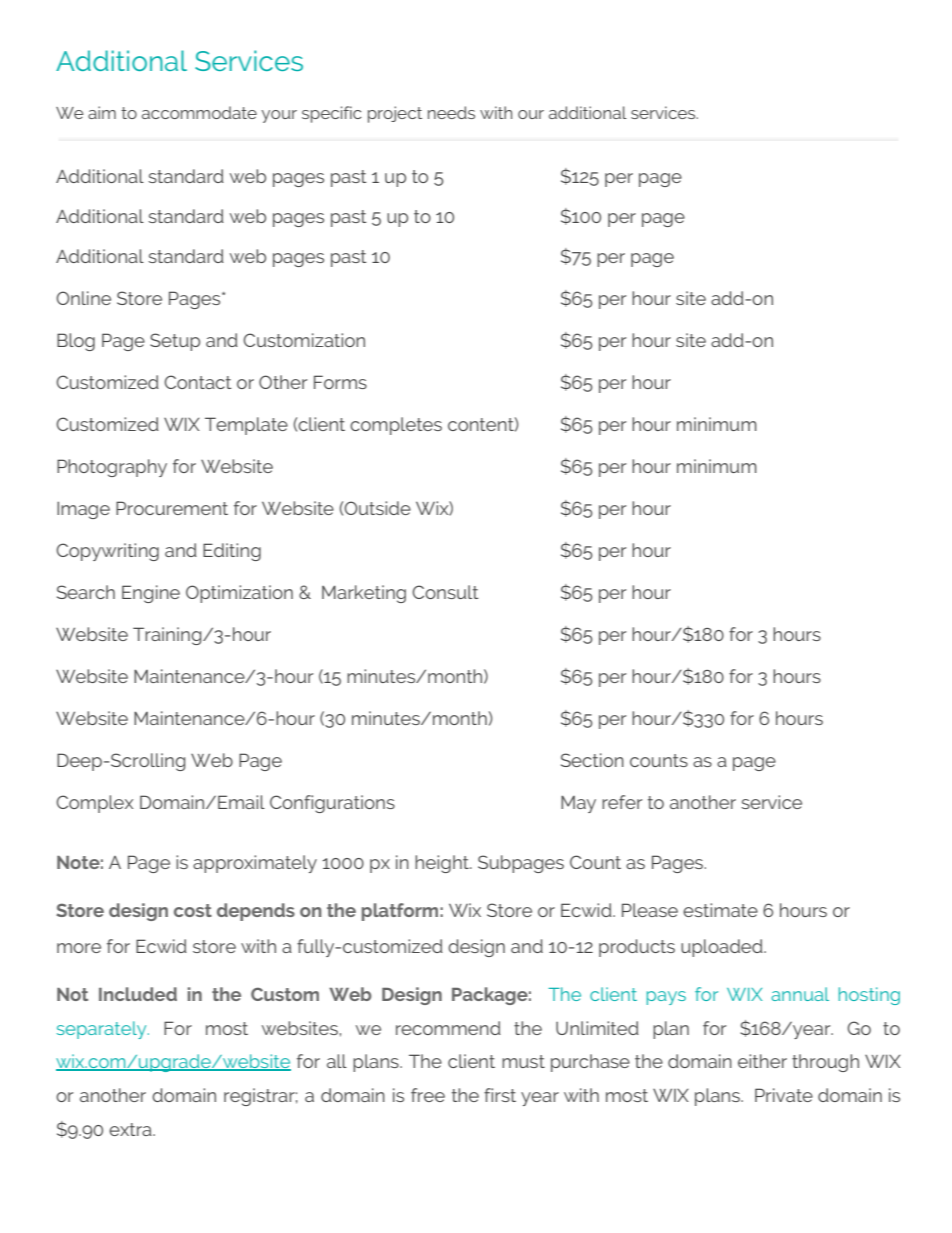 The image size is (952, 1233). What do you see at coordinates (340, 382) in the image?
I see `Forms` at bounding box center [340, 382].
